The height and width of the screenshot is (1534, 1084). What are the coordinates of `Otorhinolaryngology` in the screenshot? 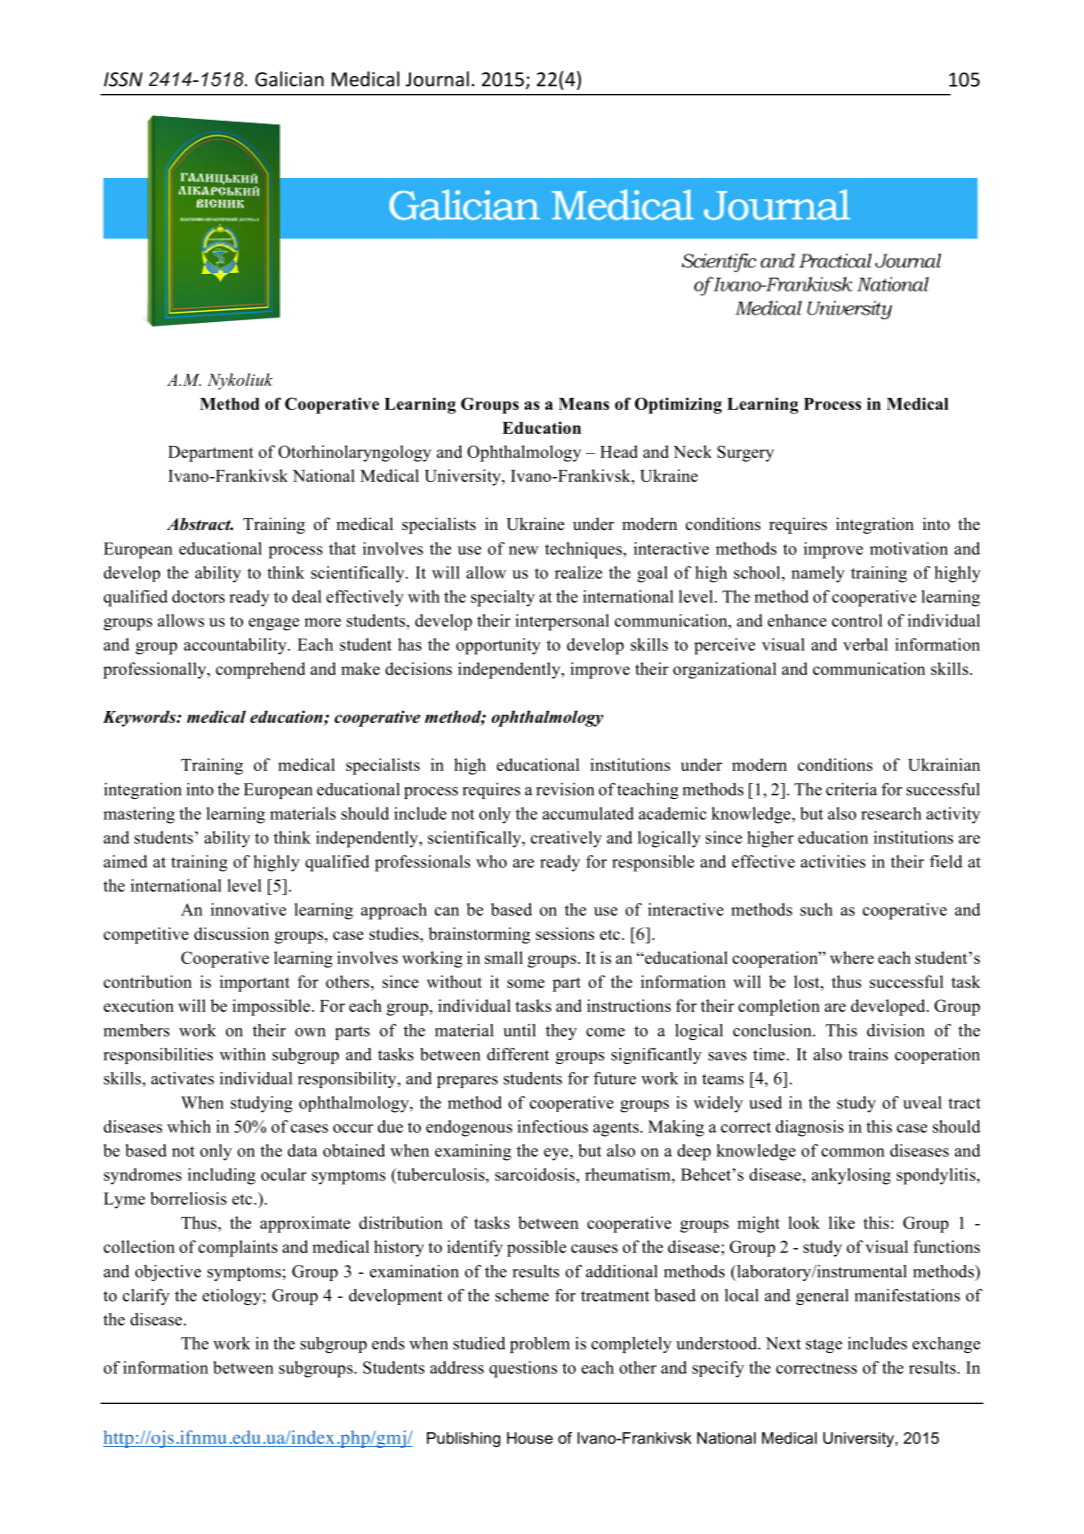 It's located at (354, 453).
